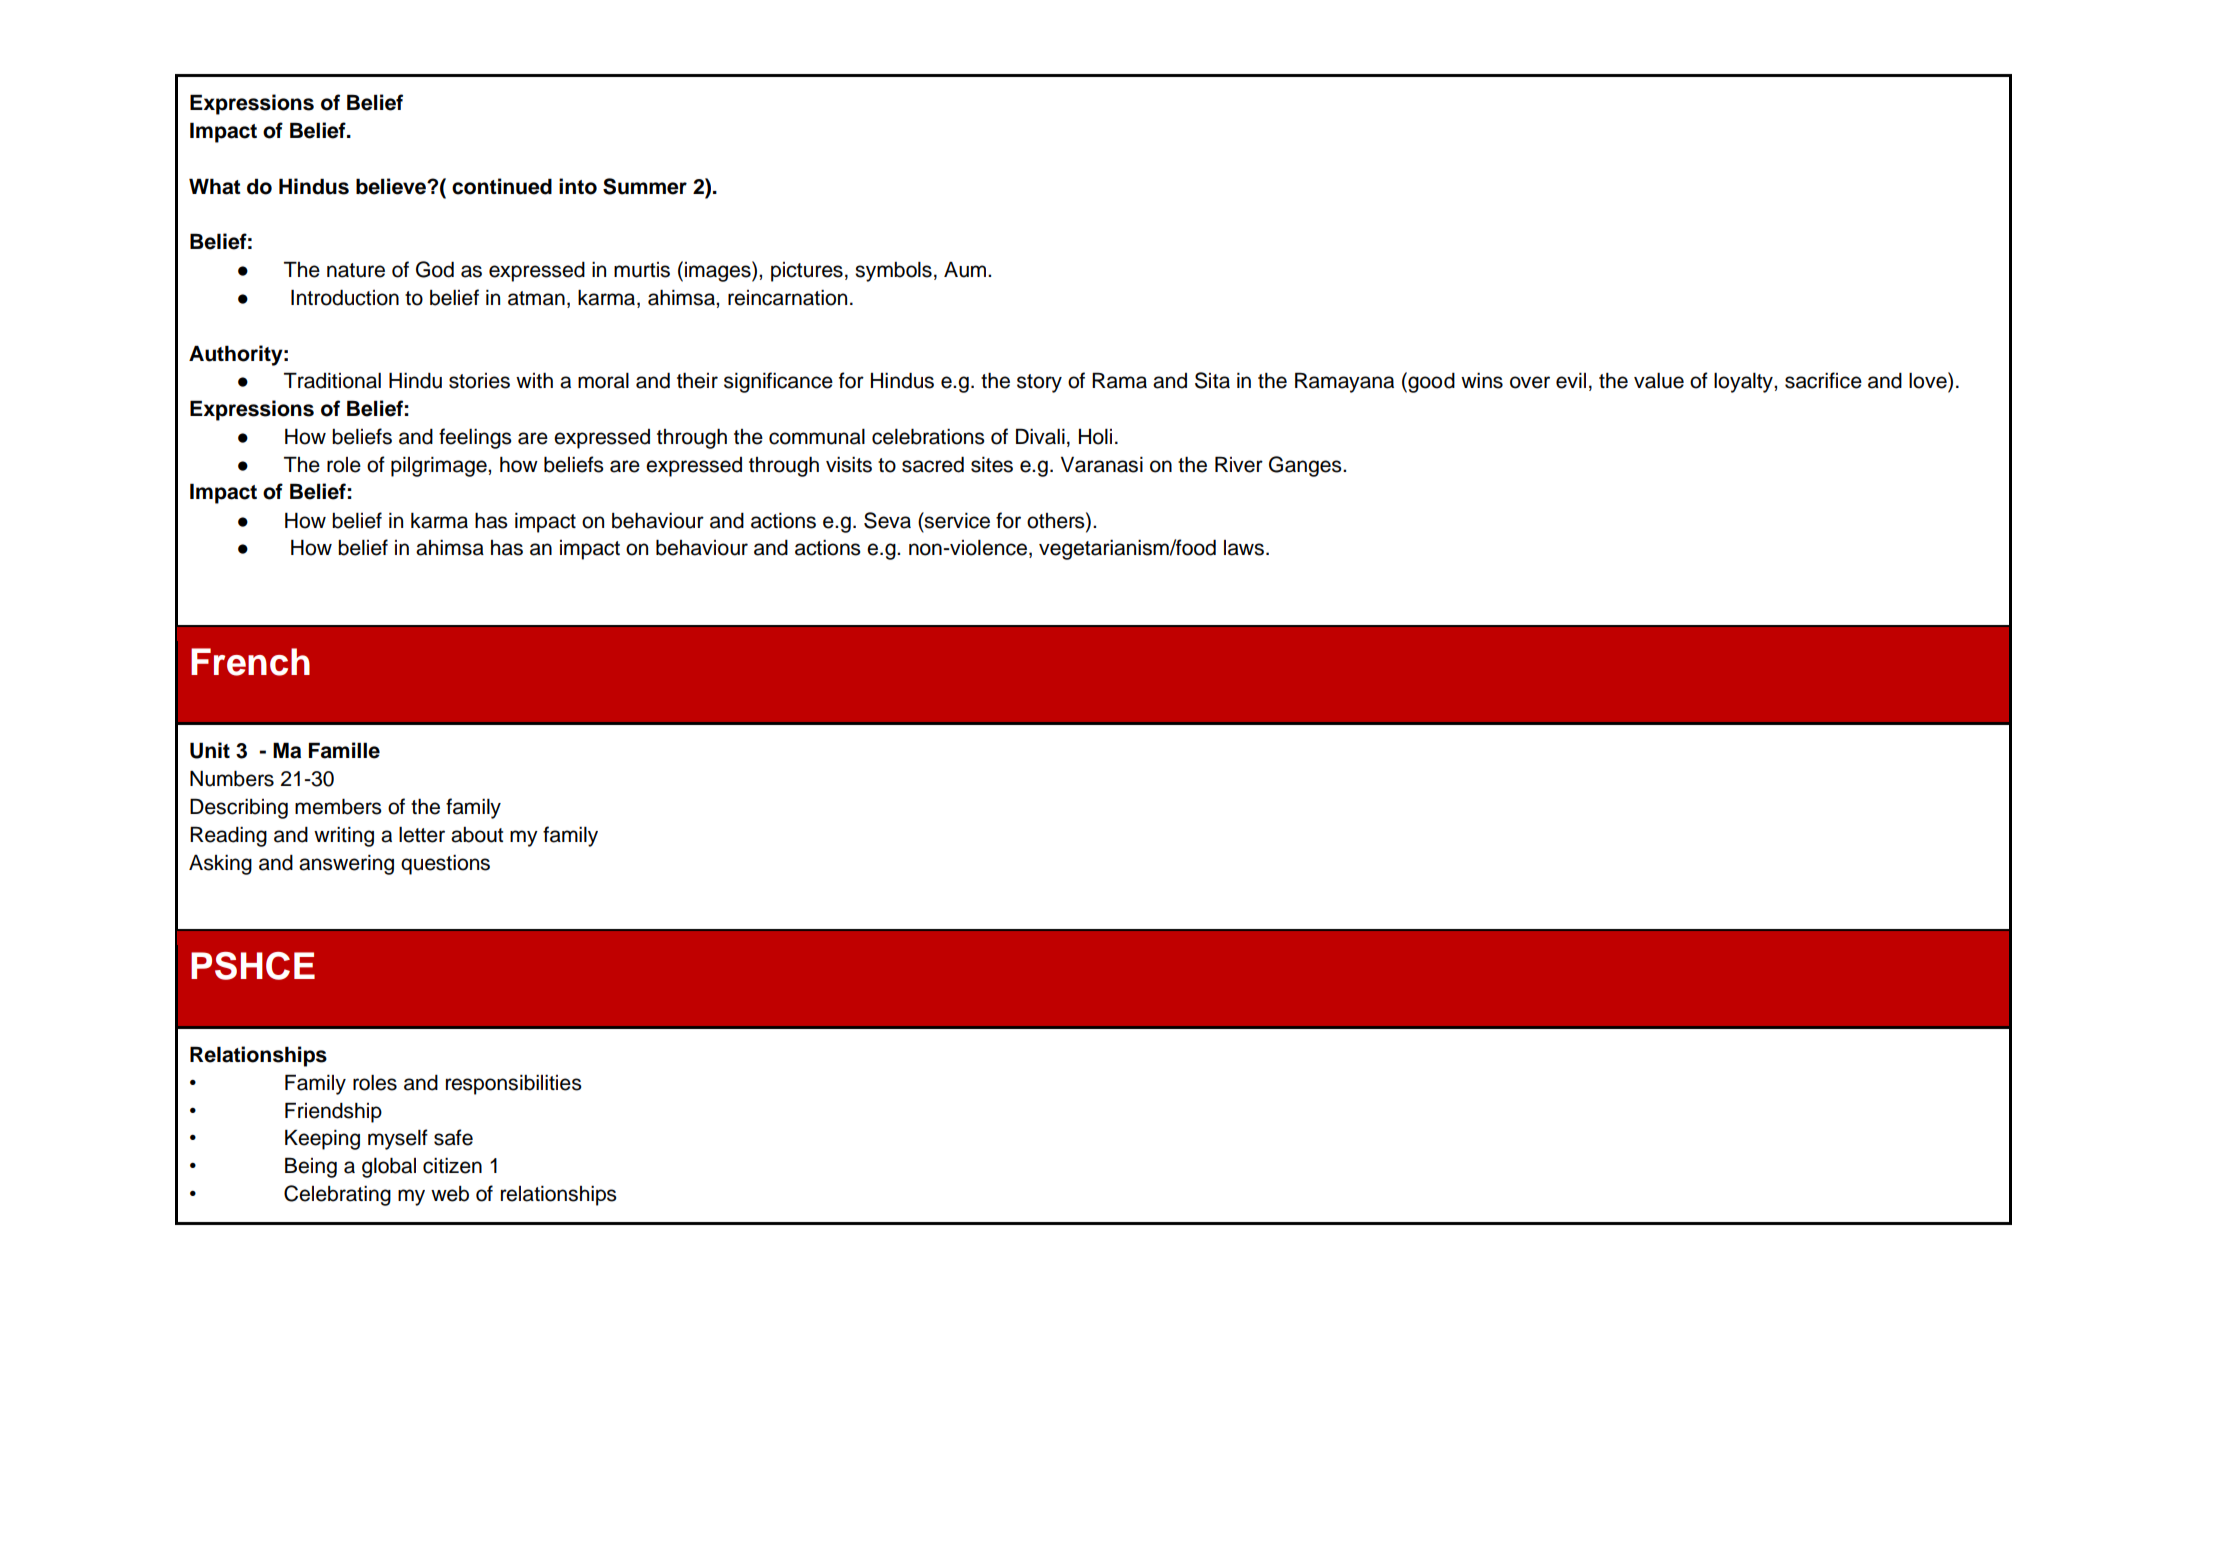 Image resolution: width=2213 pixels, height=1565 pixels. What do you see at coordinates (1744, 383) in the document?
I see `loyalty` at bounding box center [1744, 383].
